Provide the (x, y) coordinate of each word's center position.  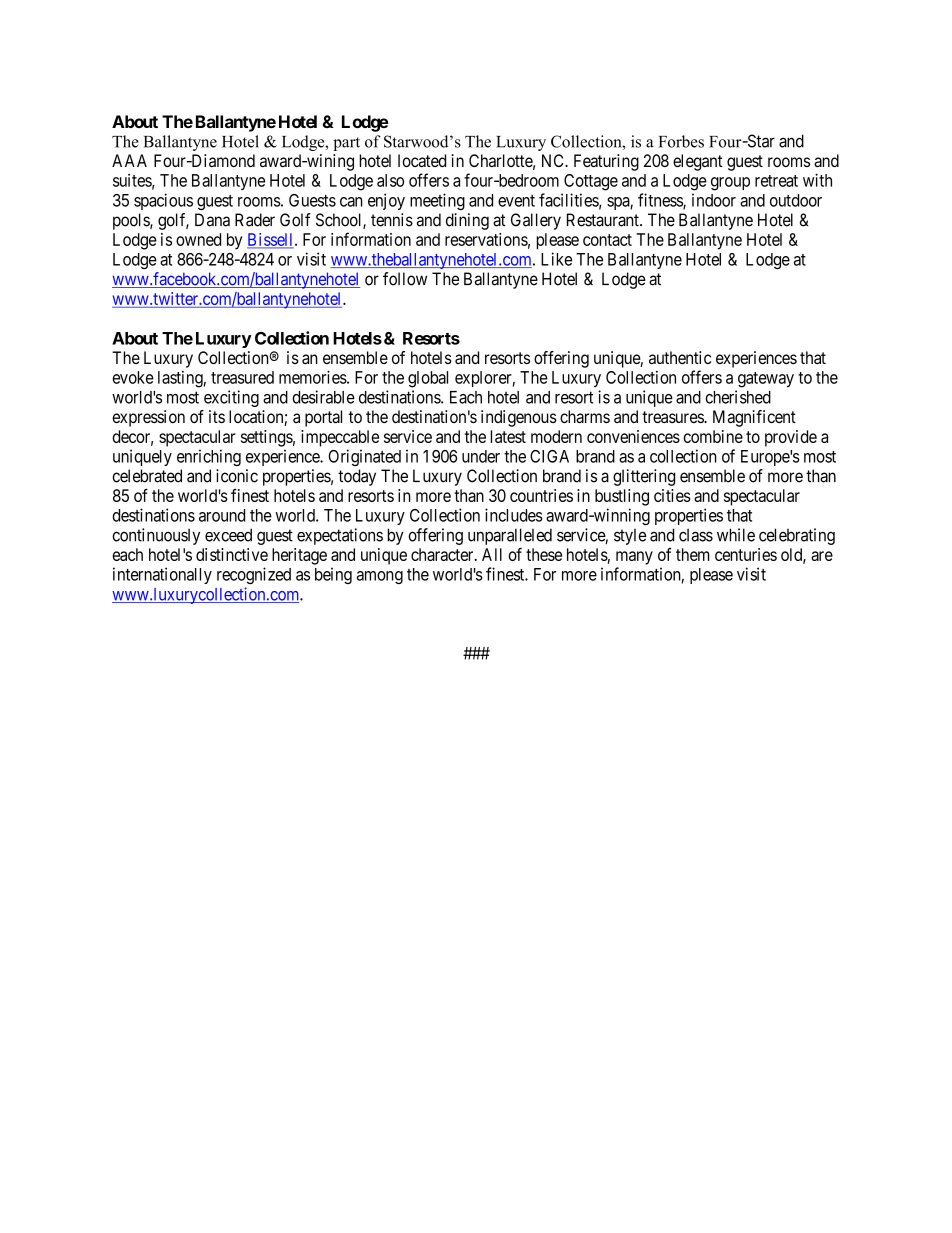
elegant (698, 162)
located (422, 160)
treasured (242, 377)
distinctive (232, 554)
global (428, 379)
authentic (680, 357)
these (544, 554)
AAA (129, 160)
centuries (746, 554)
